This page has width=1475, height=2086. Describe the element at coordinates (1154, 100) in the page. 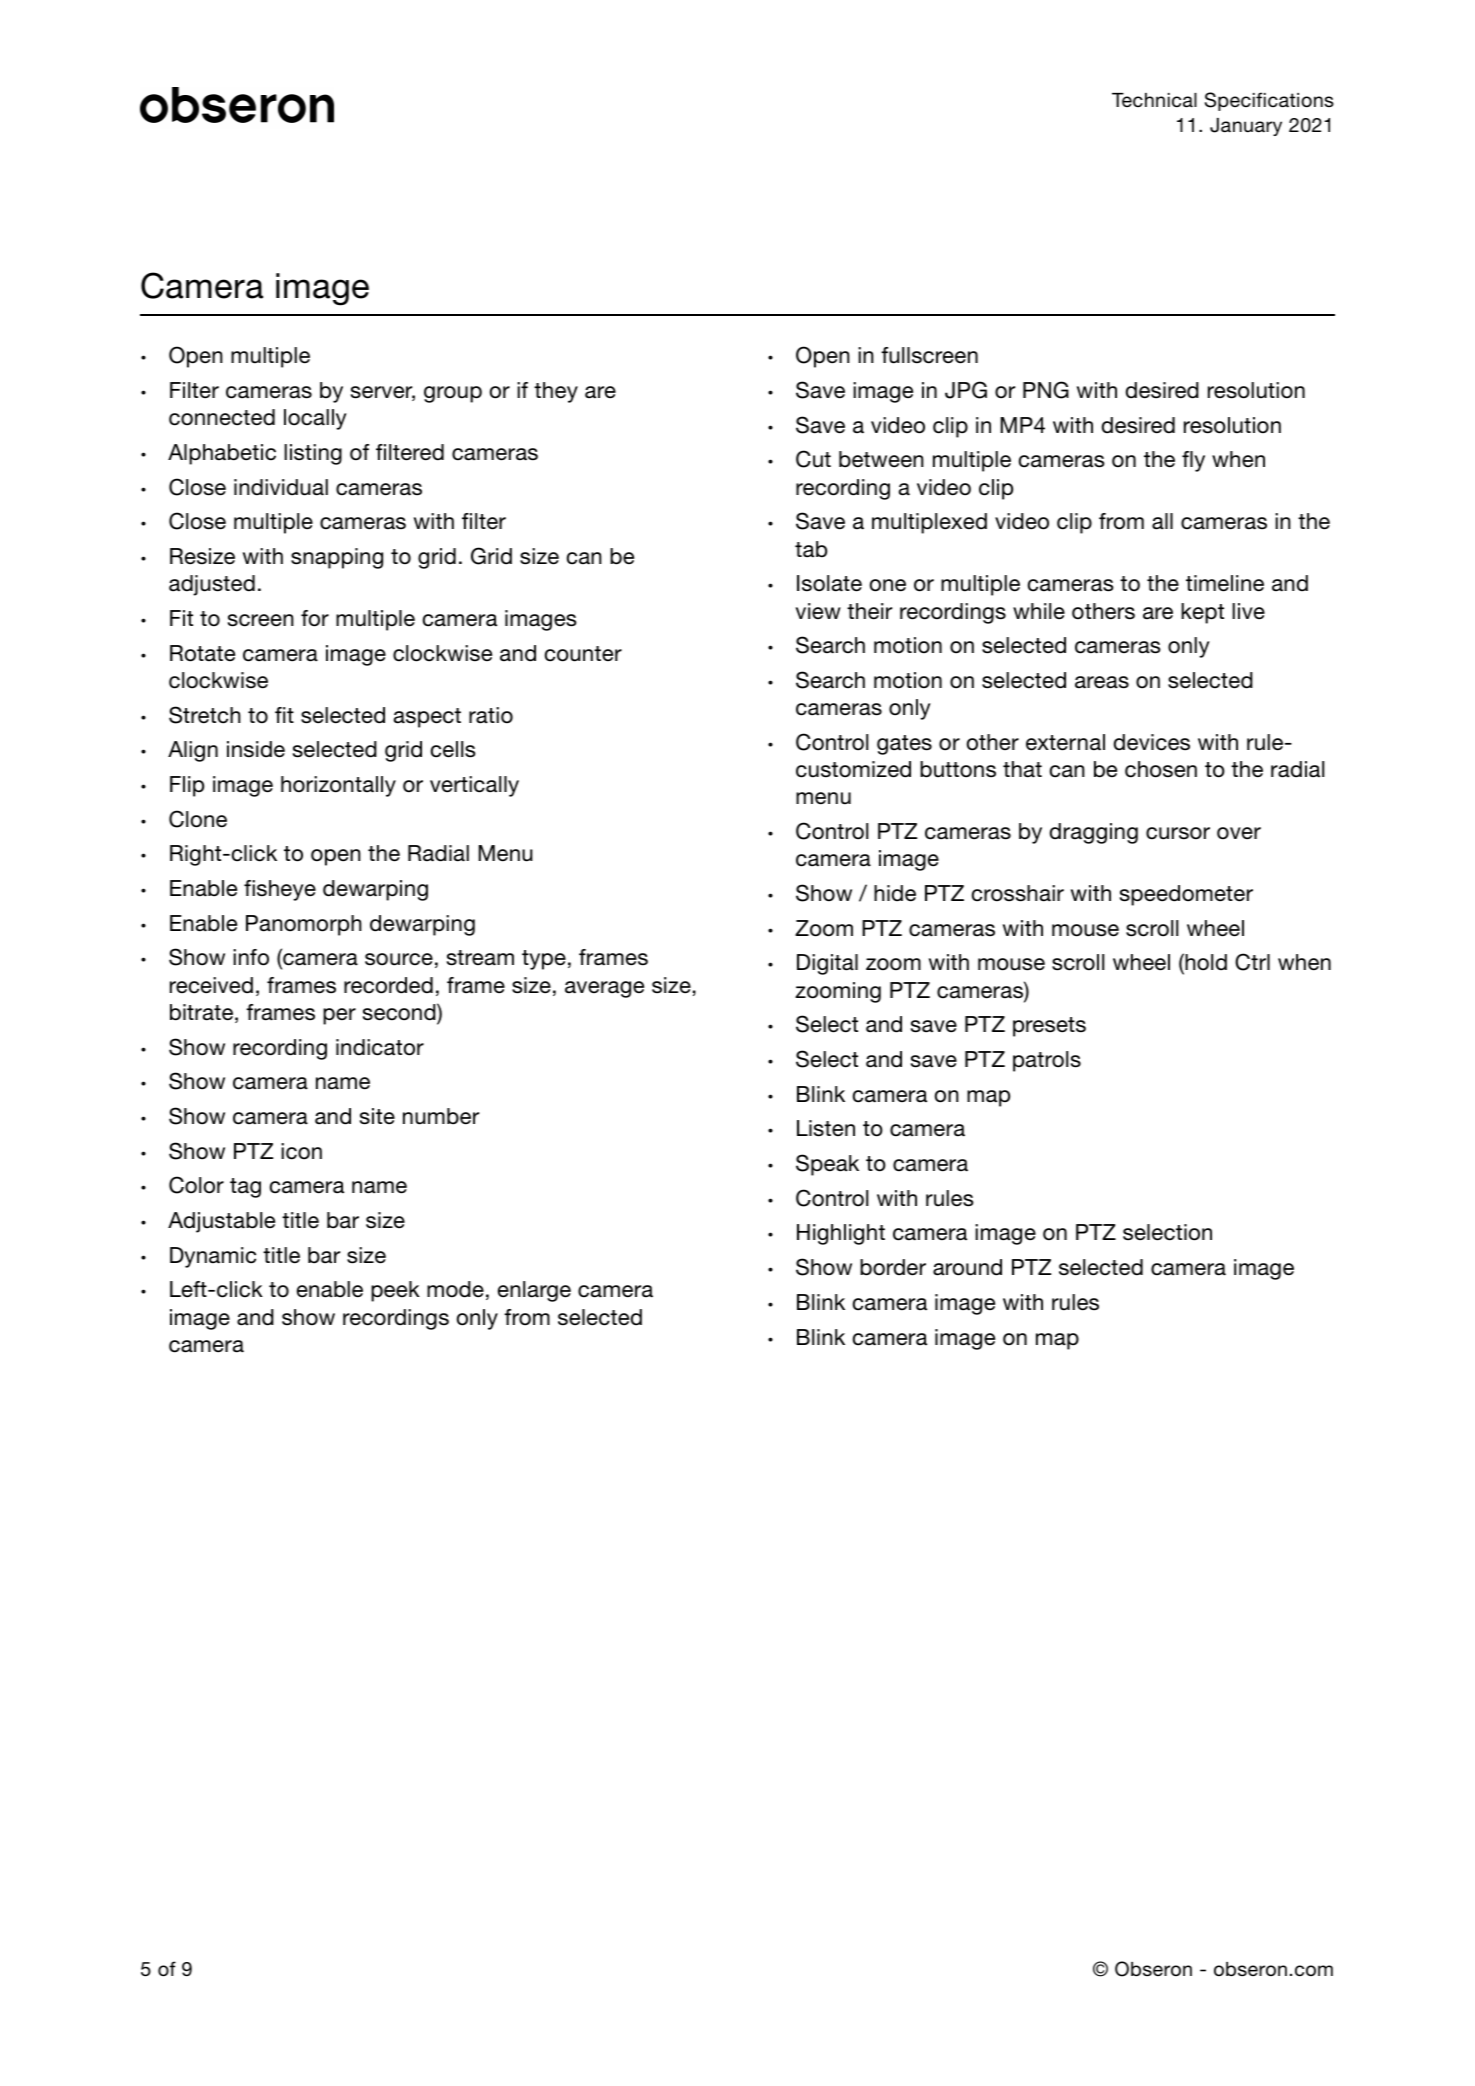

I see `Technical` at that location.
